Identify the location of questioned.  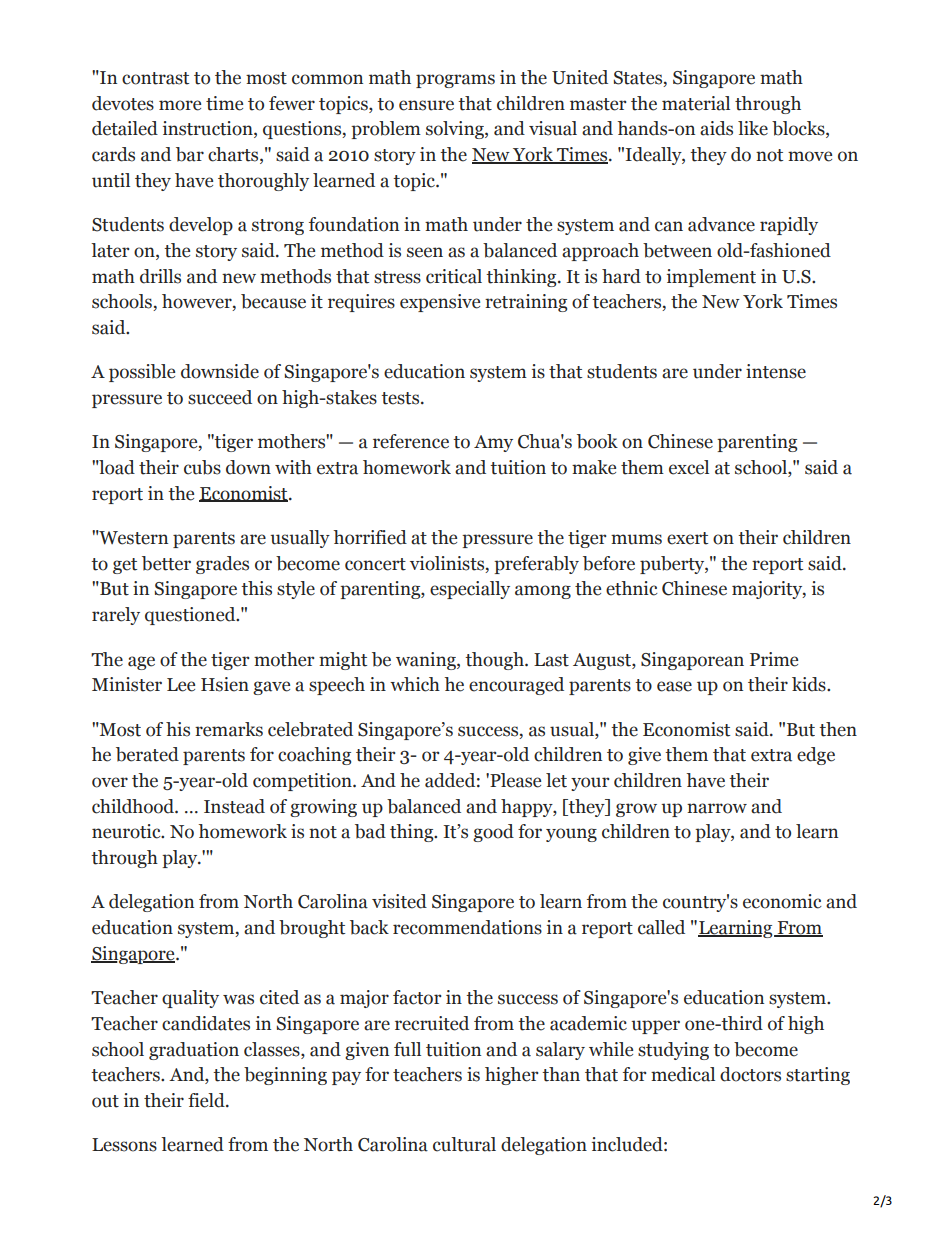
(191, 616).
